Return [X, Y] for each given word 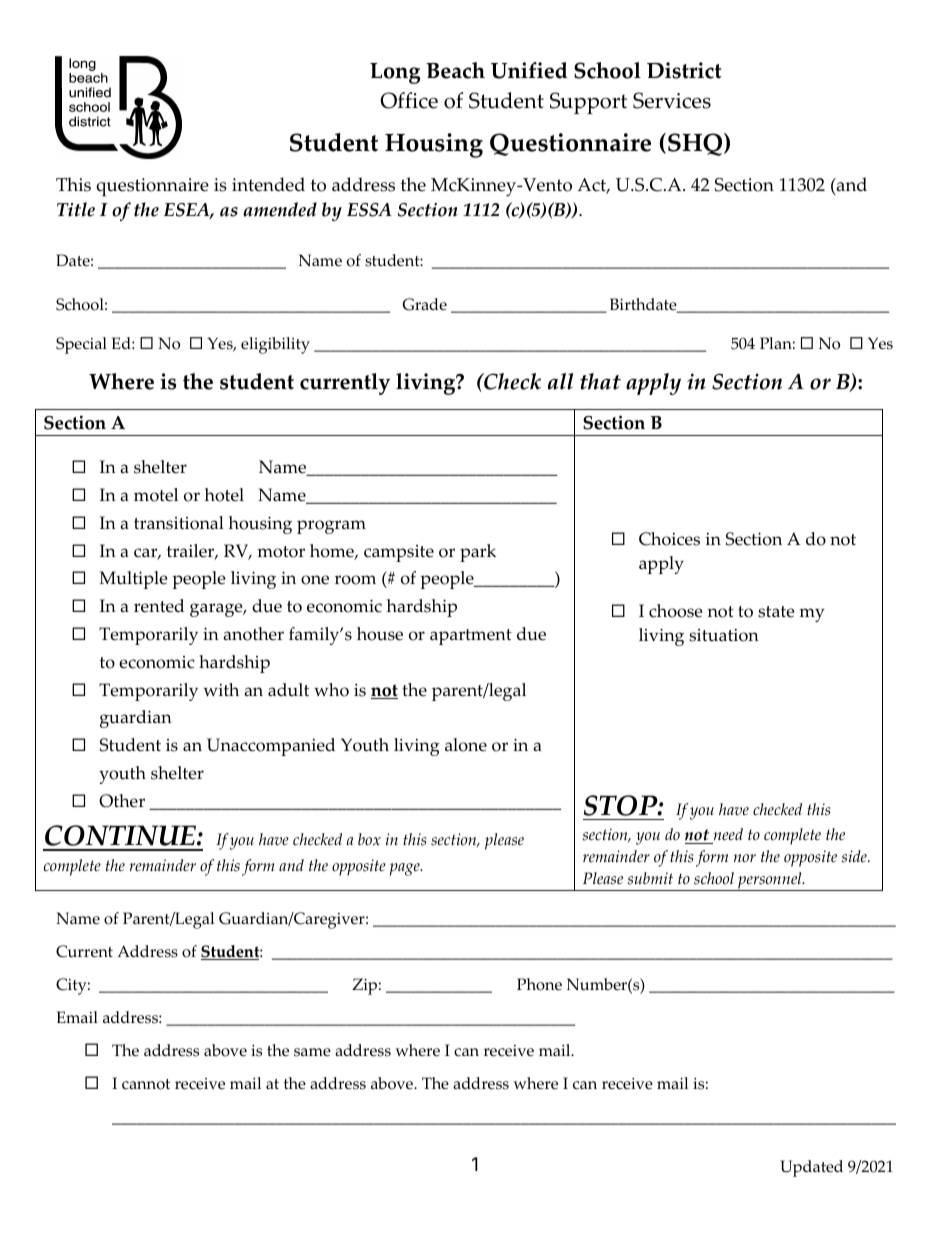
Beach [455, 70]
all [560, 381]
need [727, 836]
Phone [539, 984]
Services [672, 100]
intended [268, 184]
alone [466, 745]
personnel [770, 881]
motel [156, 495]
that [600, 381]
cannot [146, 1084]
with [221, 689]
